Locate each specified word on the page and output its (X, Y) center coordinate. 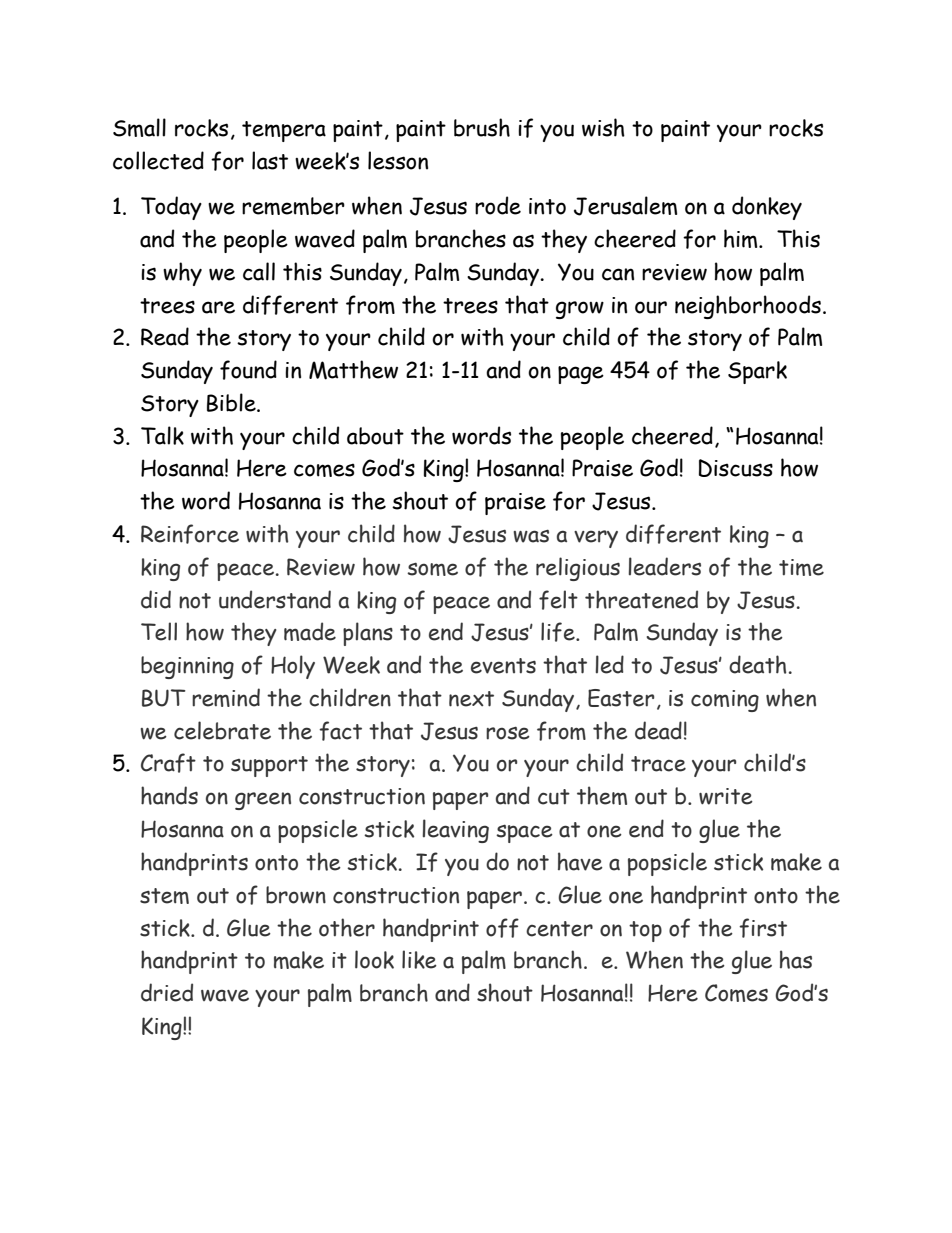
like (419, 959)
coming (725, 701)
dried (167, 992)
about (375, 436)
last (270, 160)
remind (226, 697)
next (471, 699)
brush (482, 127)
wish (603, 127)
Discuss (736, 468)
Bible (232, 402)
